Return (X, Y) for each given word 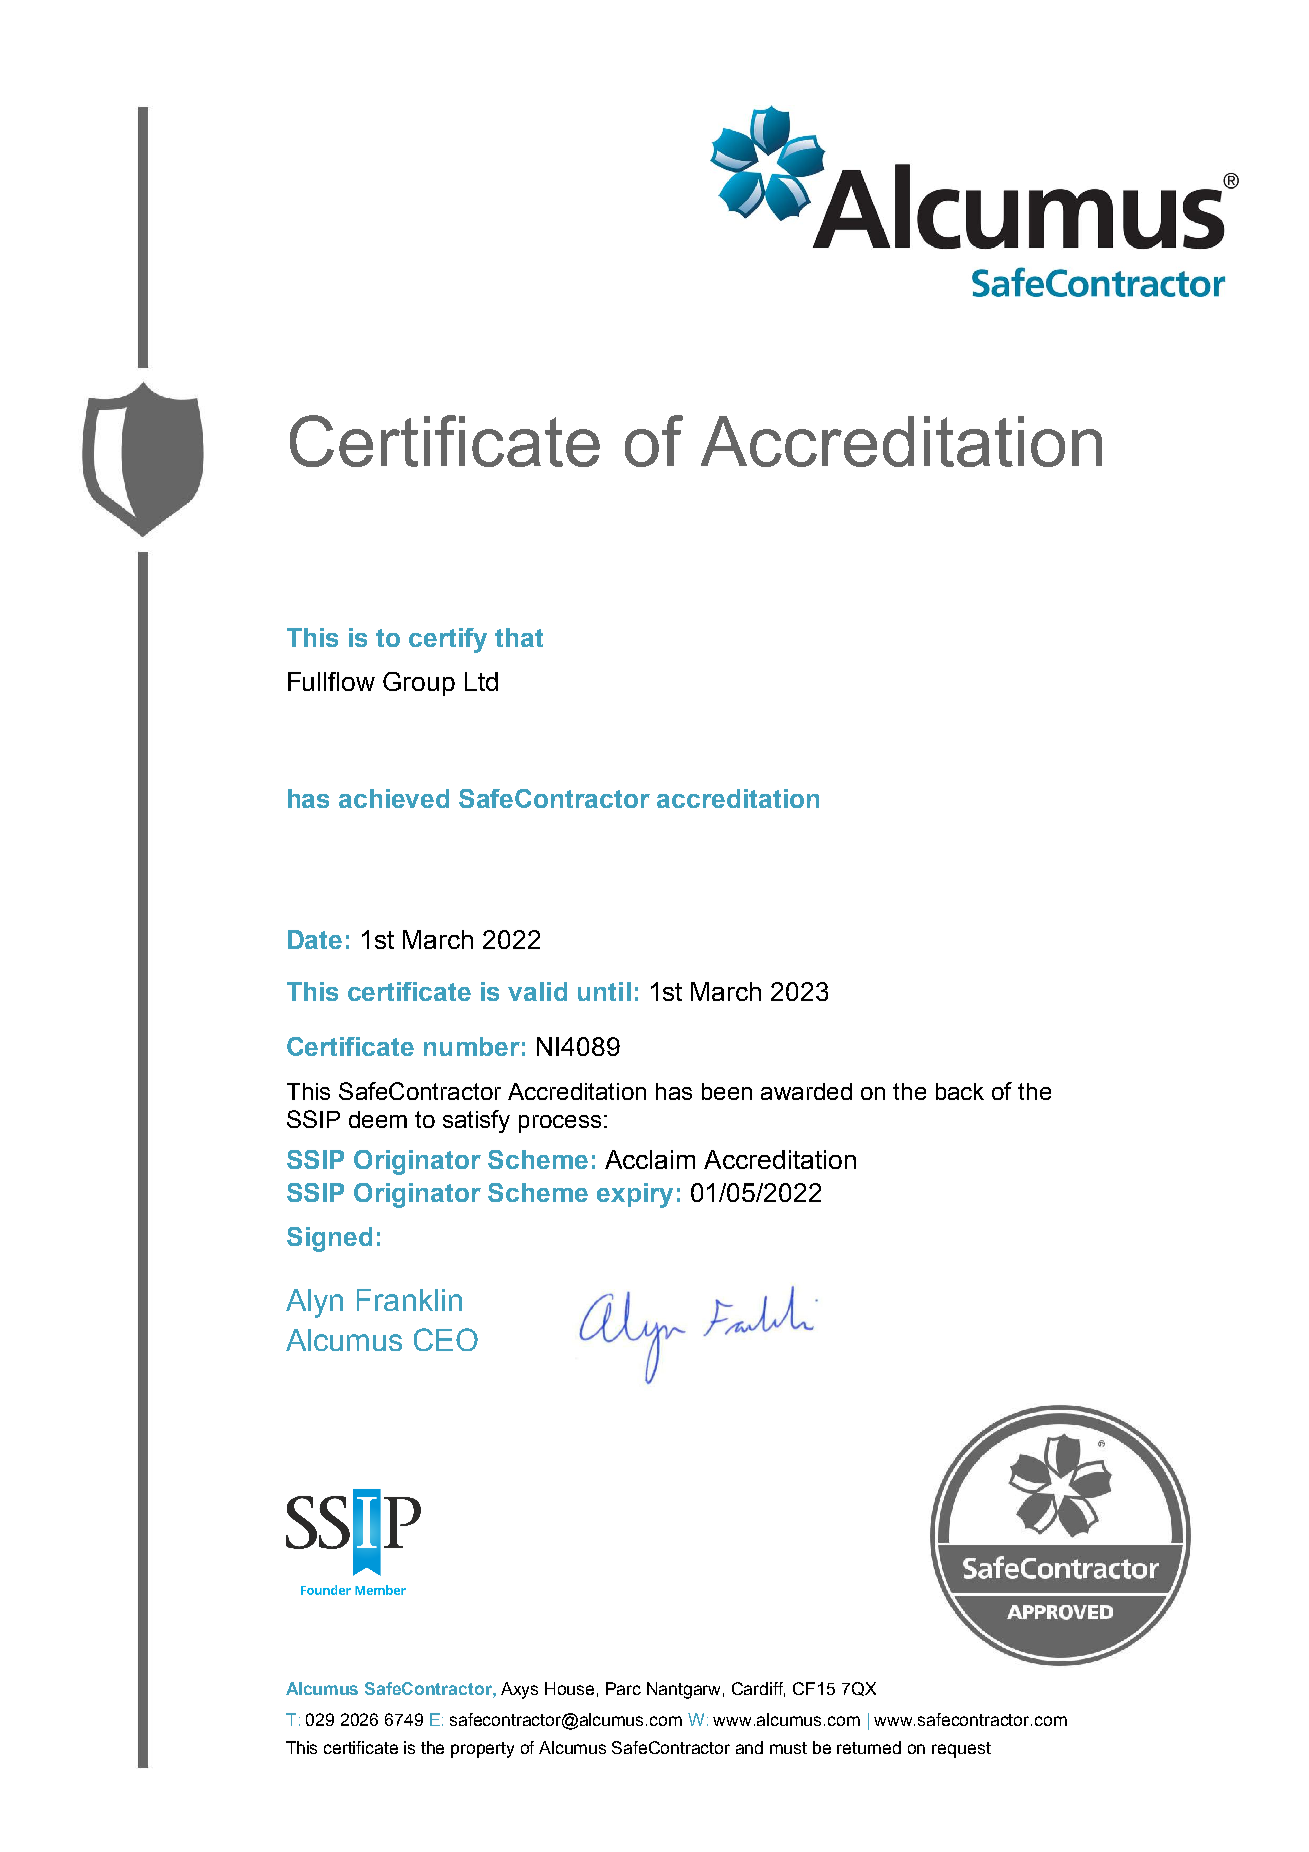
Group (419, 684)
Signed (329, 1239)
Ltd (481, 681)
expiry (635, 1195)
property (482, 1750)
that (519, 637)
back (960, 1091)
